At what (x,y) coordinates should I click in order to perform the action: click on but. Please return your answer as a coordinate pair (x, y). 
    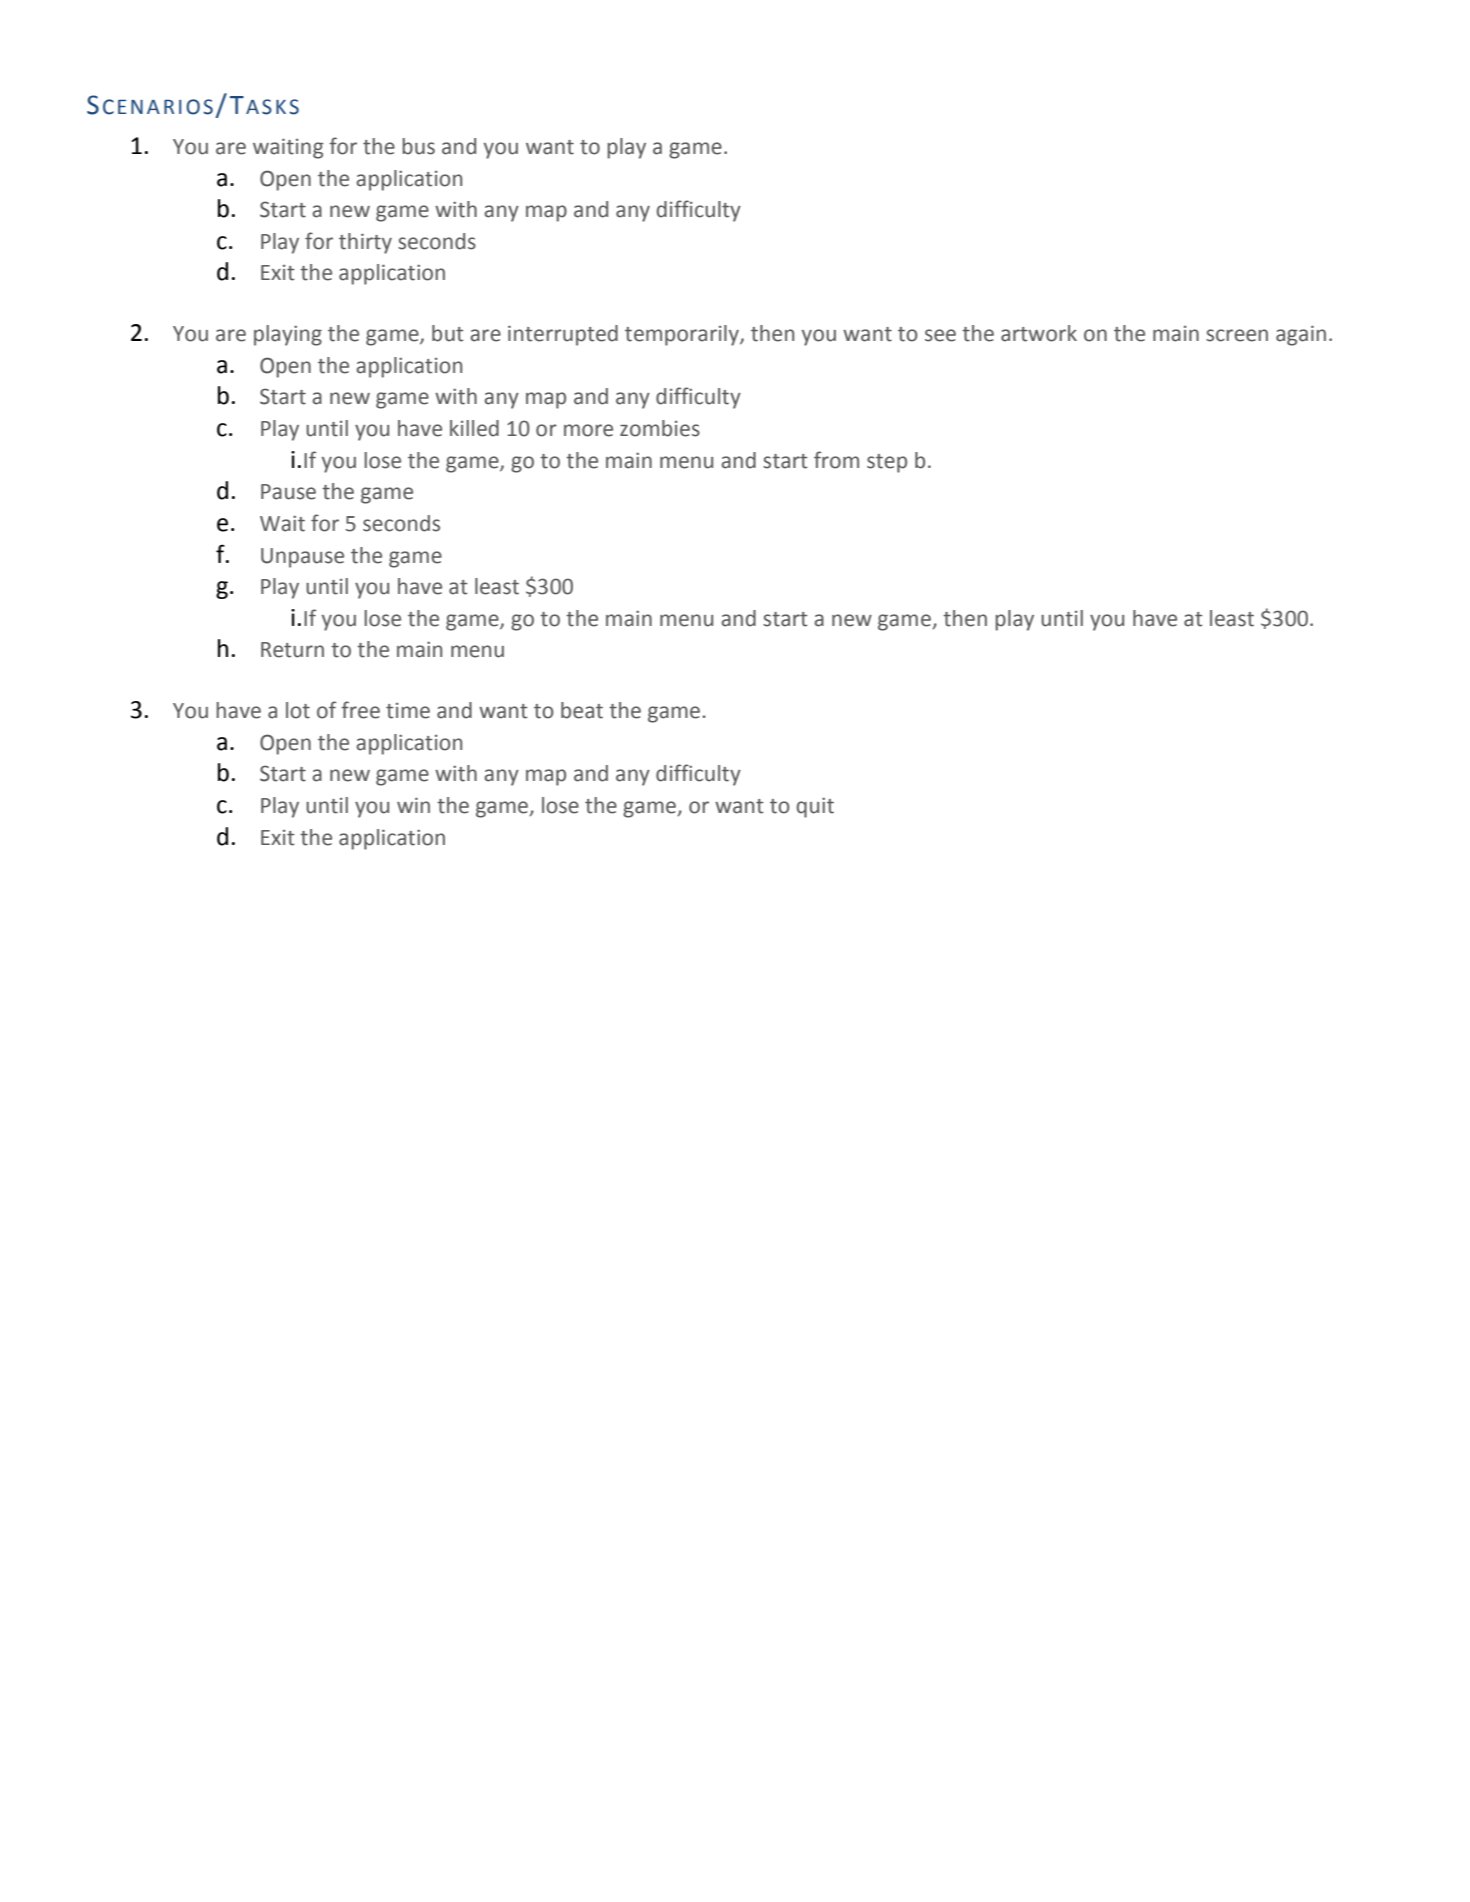
    Looking at the image, I should click on (448, 333).
